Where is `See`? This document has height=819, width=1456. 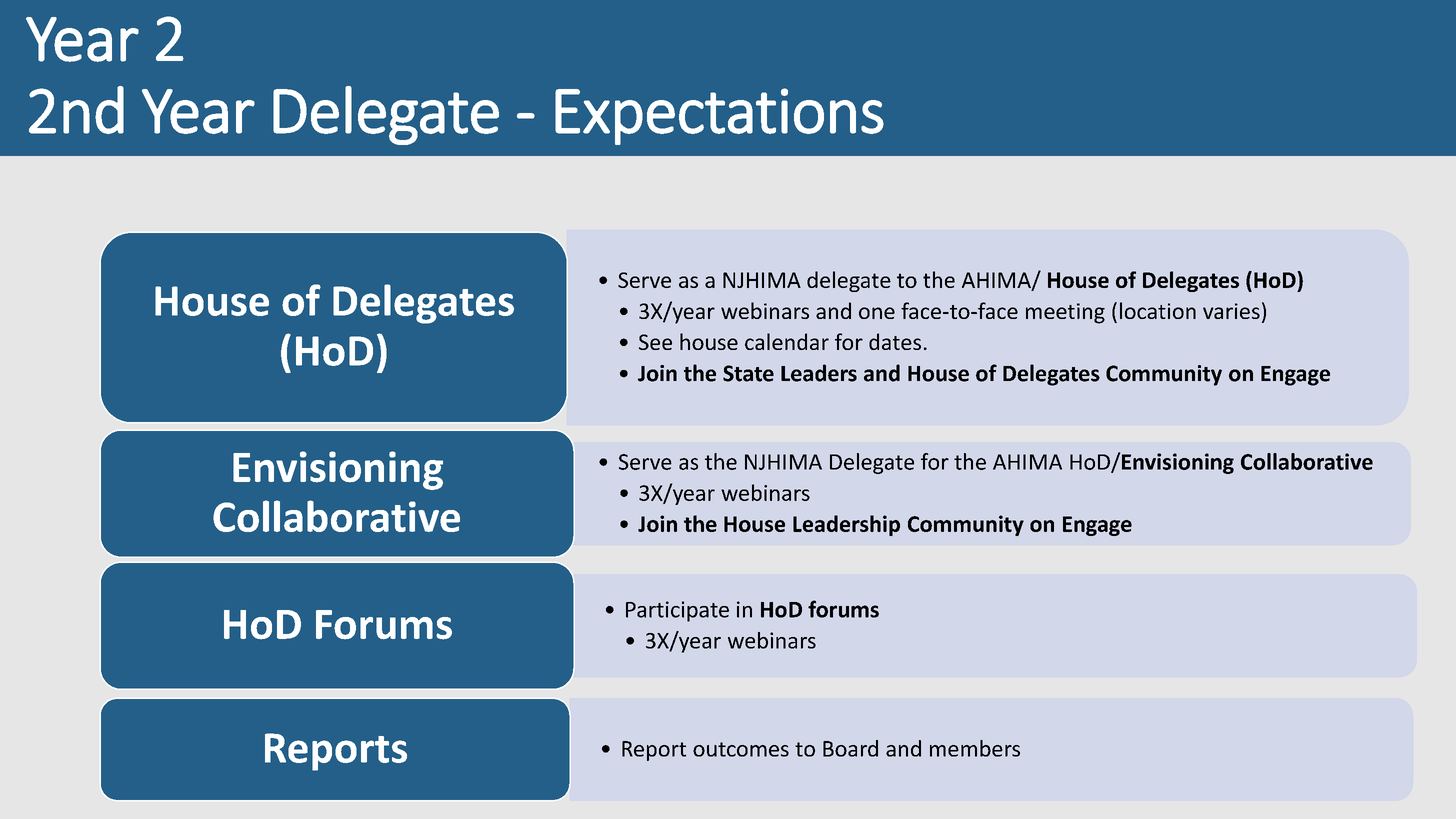 See is located at coordinates (655, 342).
